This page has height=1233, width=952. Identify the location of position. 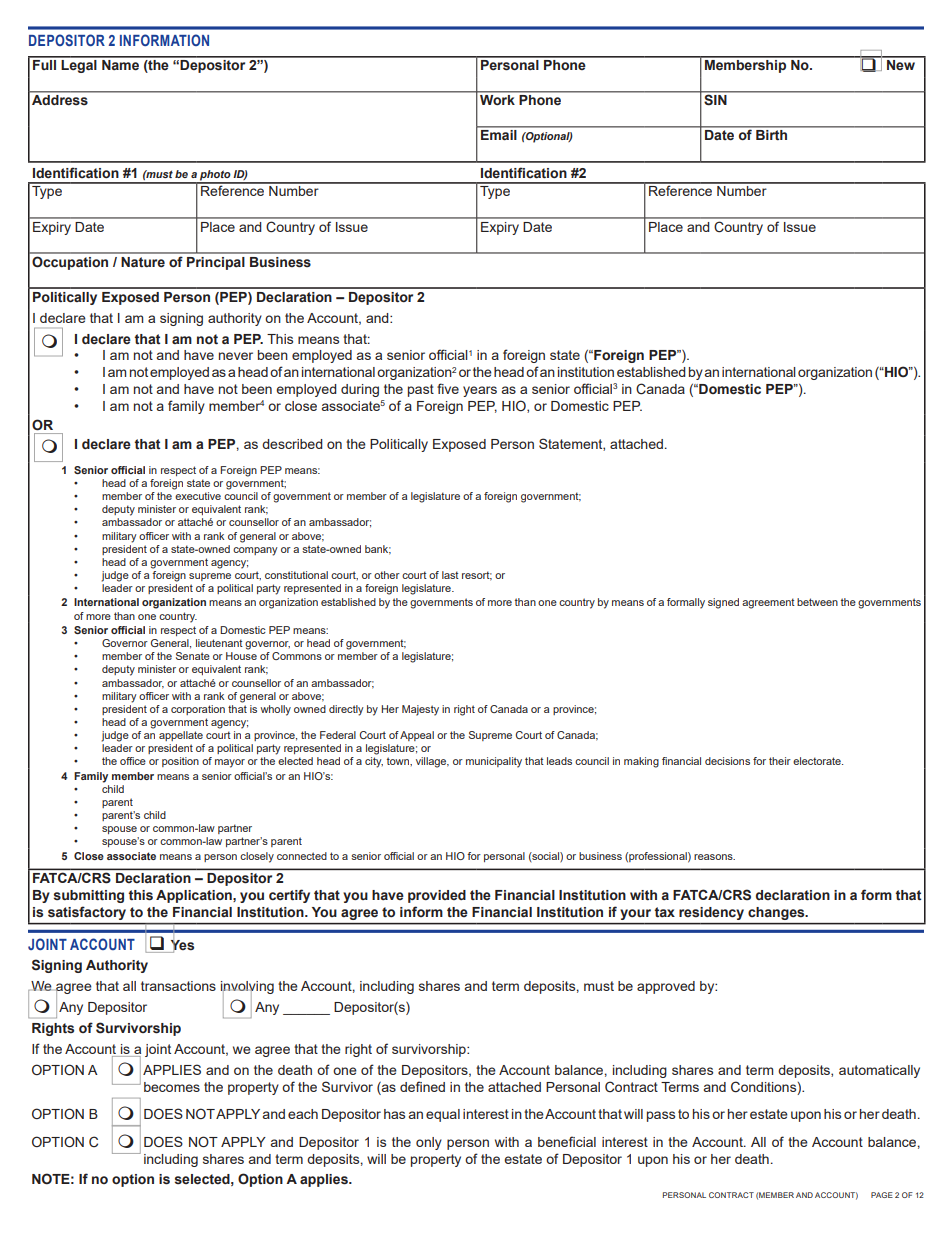
(180, 762).
